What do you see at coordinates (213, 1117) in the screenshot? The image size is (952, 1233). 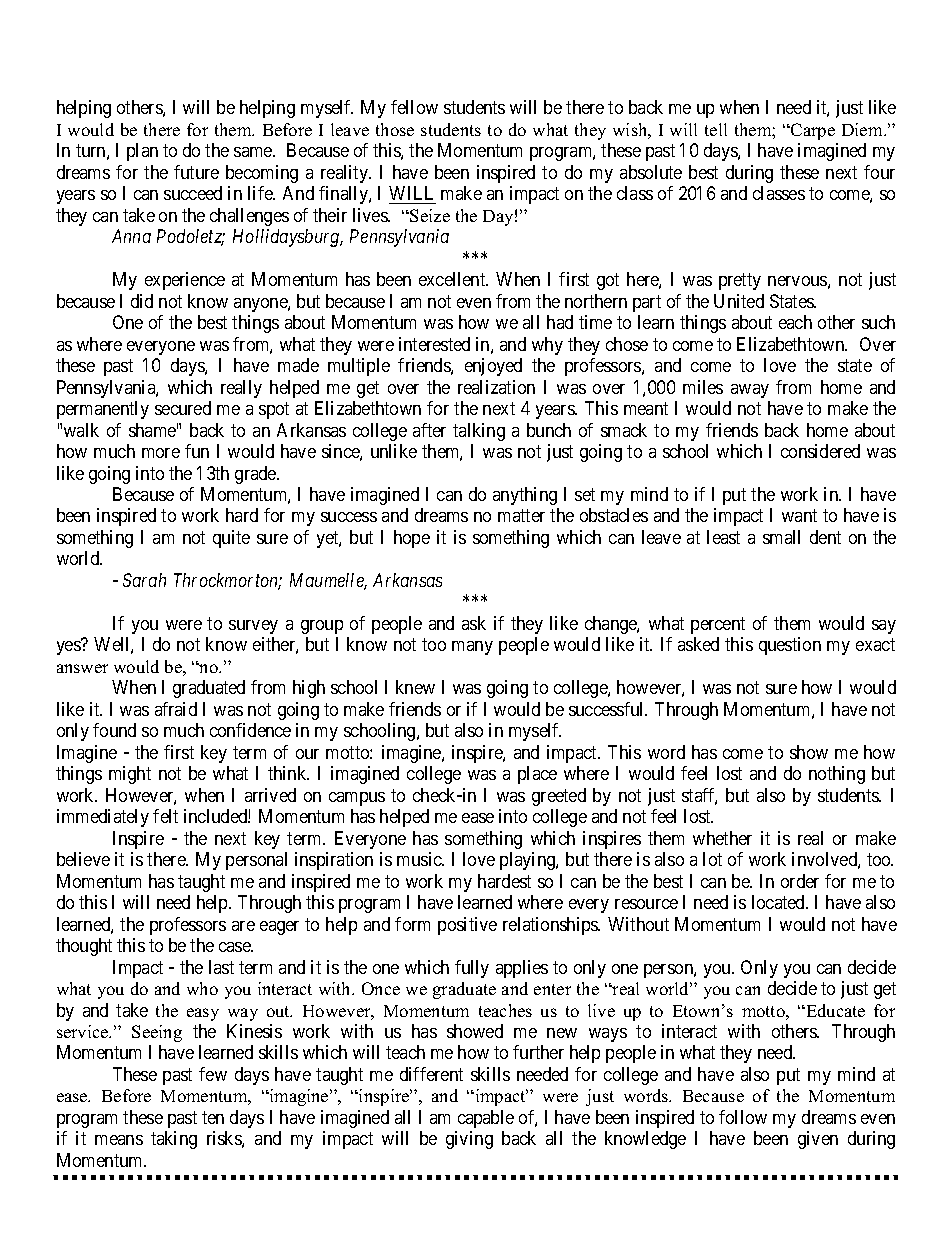 I see `ten` at bounding box center [213, 1117].
